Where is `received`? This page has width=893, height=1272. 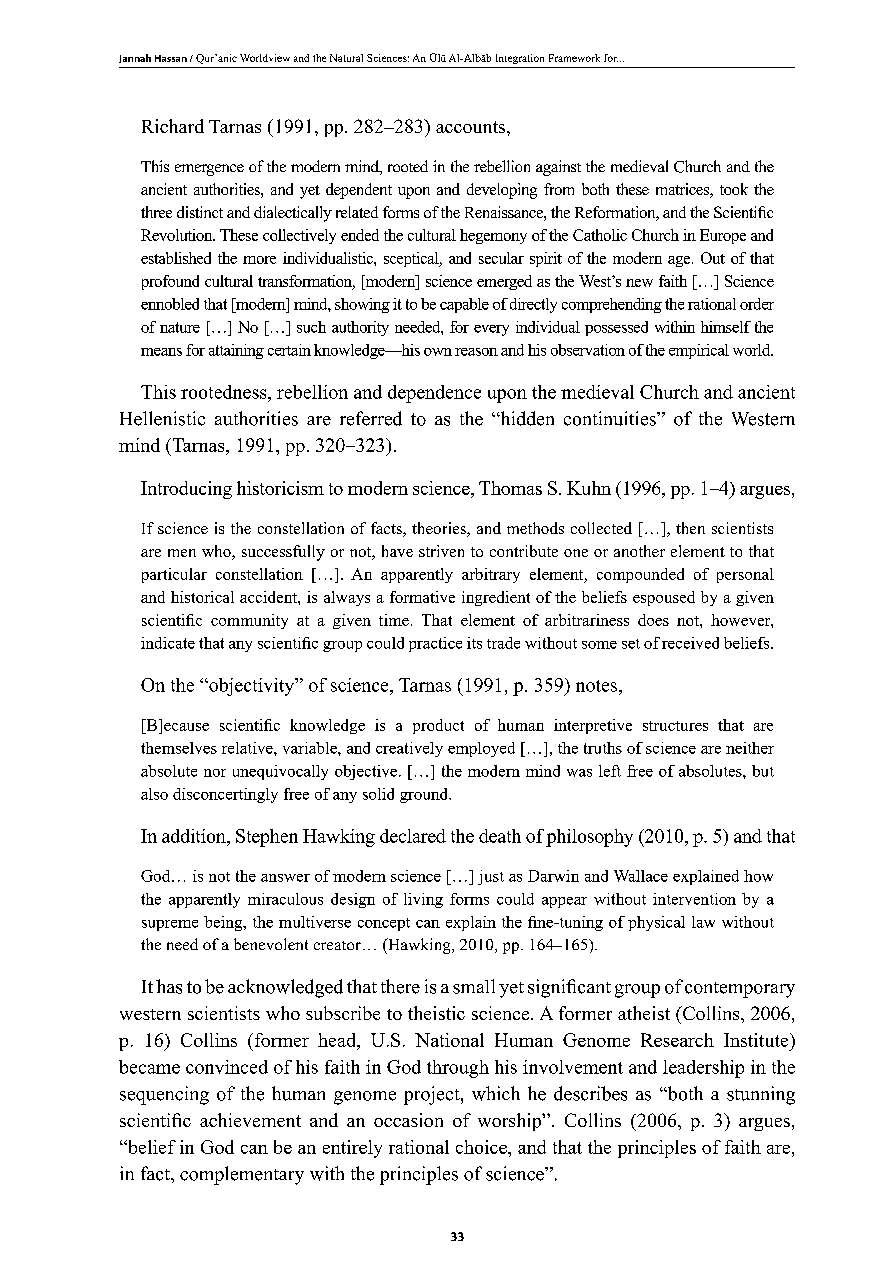 received is located at coordinates (690, 643).
